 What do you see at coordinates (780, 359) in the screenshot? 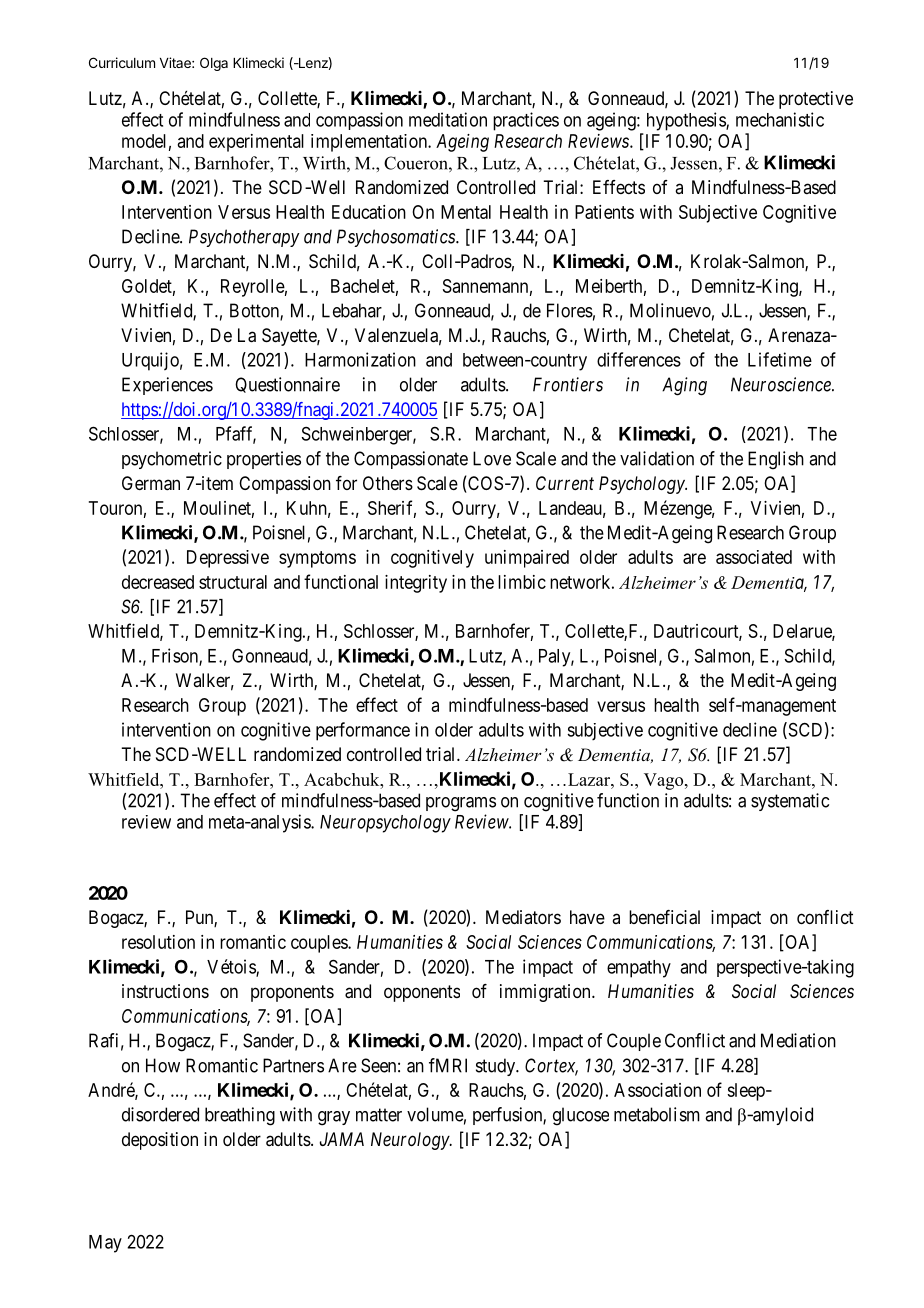
I see `Lifetime` at bounding box center [780, 359].
